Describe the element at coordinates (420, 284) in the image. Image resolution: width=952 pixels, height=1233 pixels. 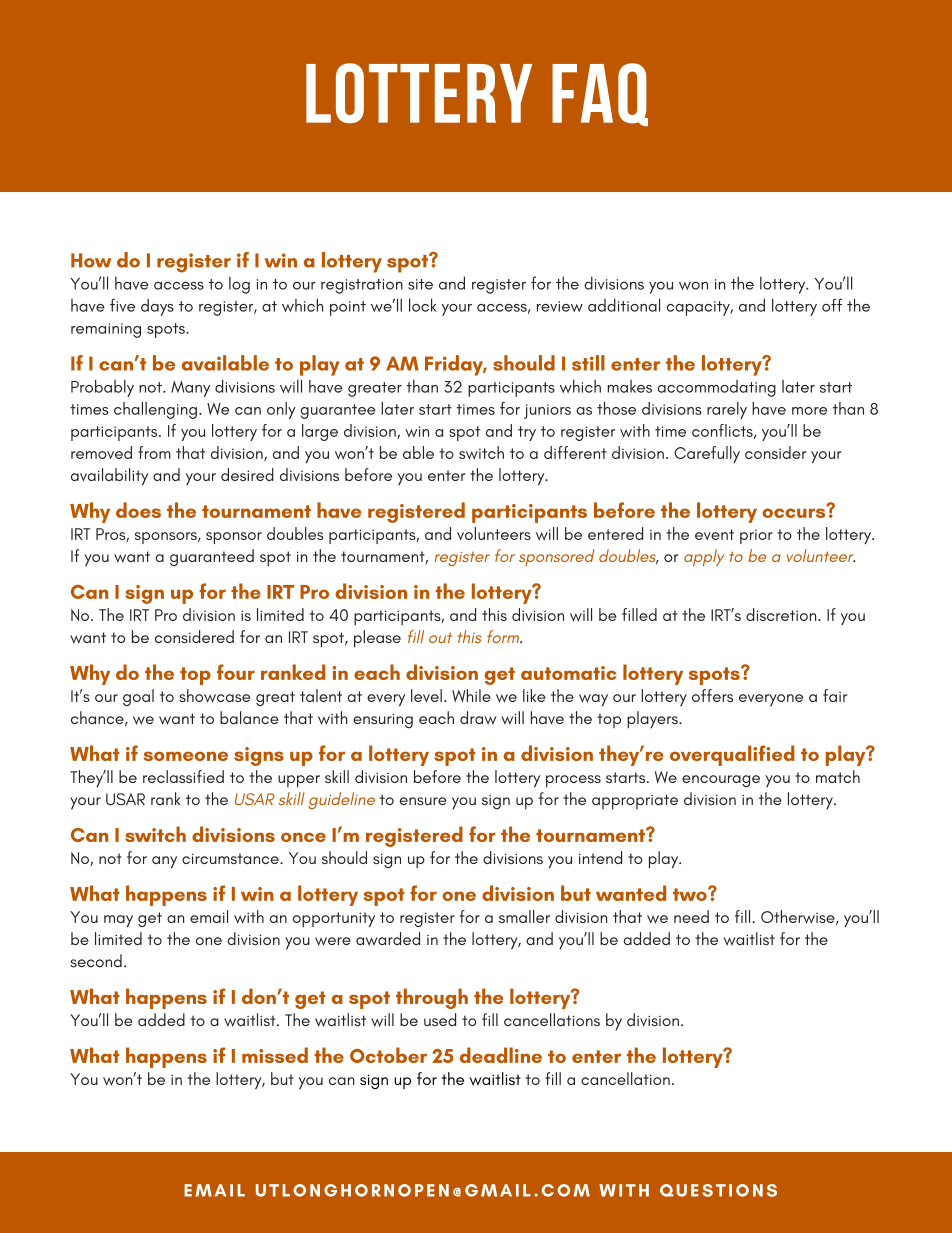
I see `site` at that location.
